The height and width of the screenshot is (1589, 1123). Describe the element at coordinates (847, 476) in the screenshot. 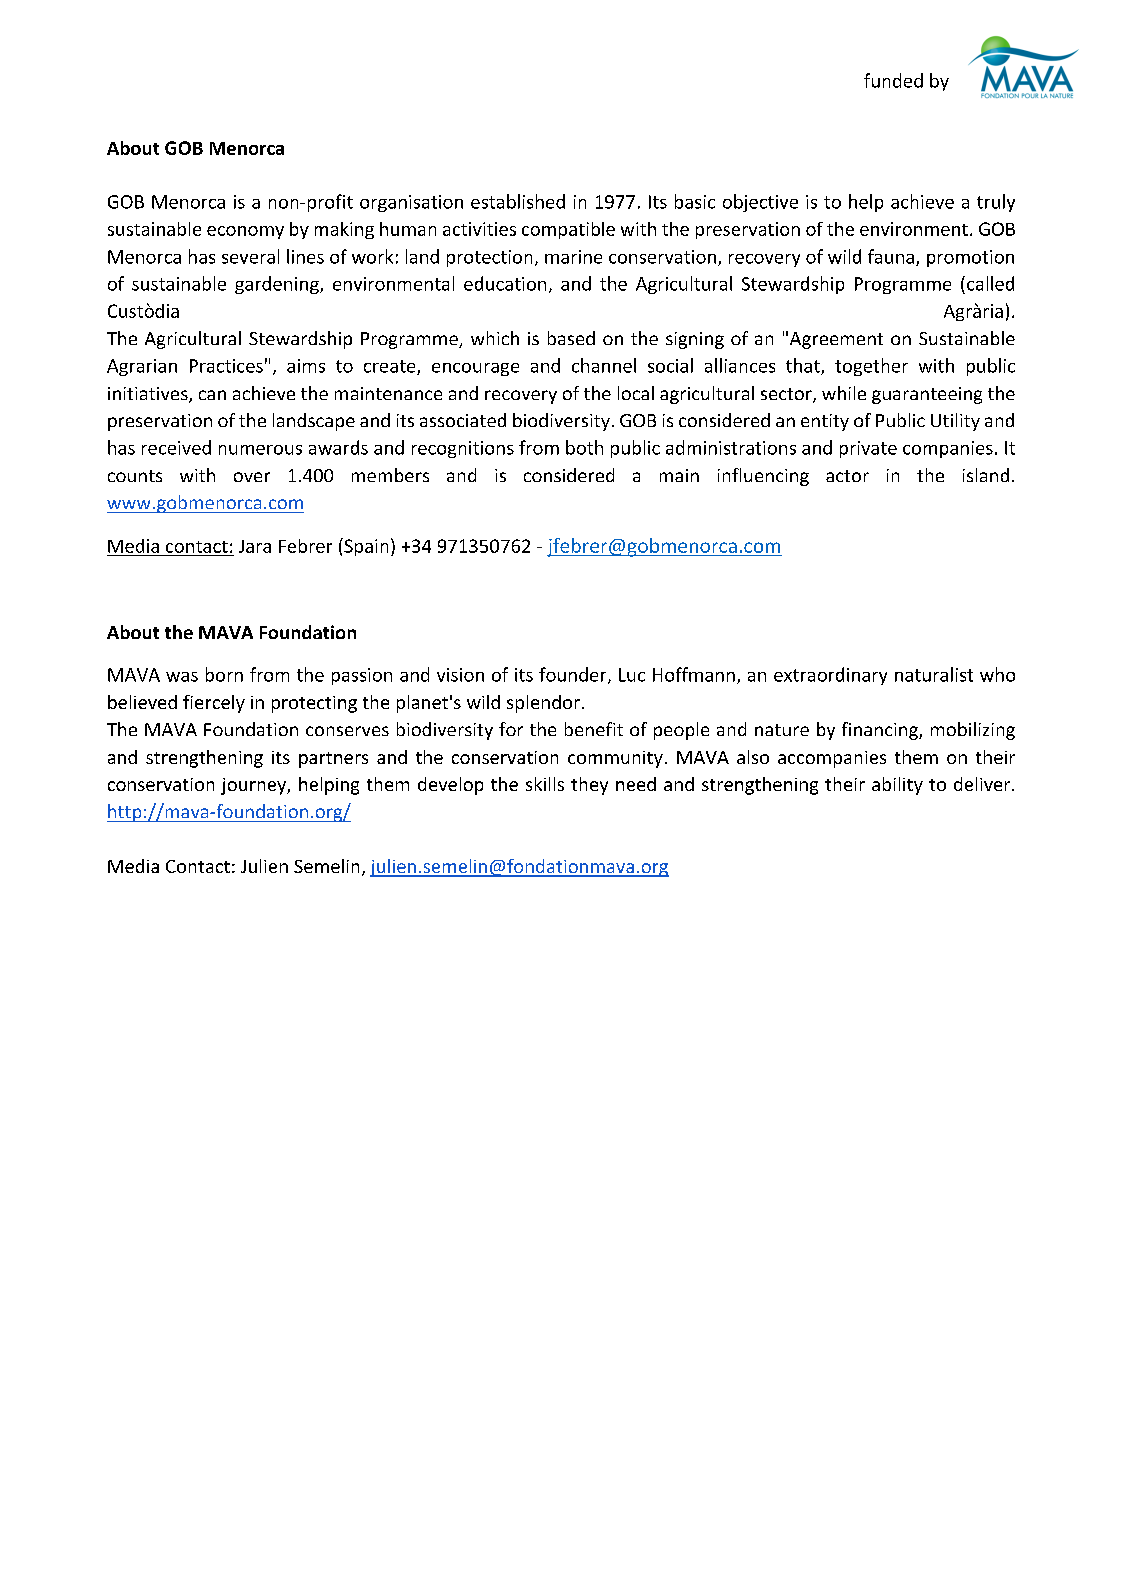

I see `actor` at that location.
